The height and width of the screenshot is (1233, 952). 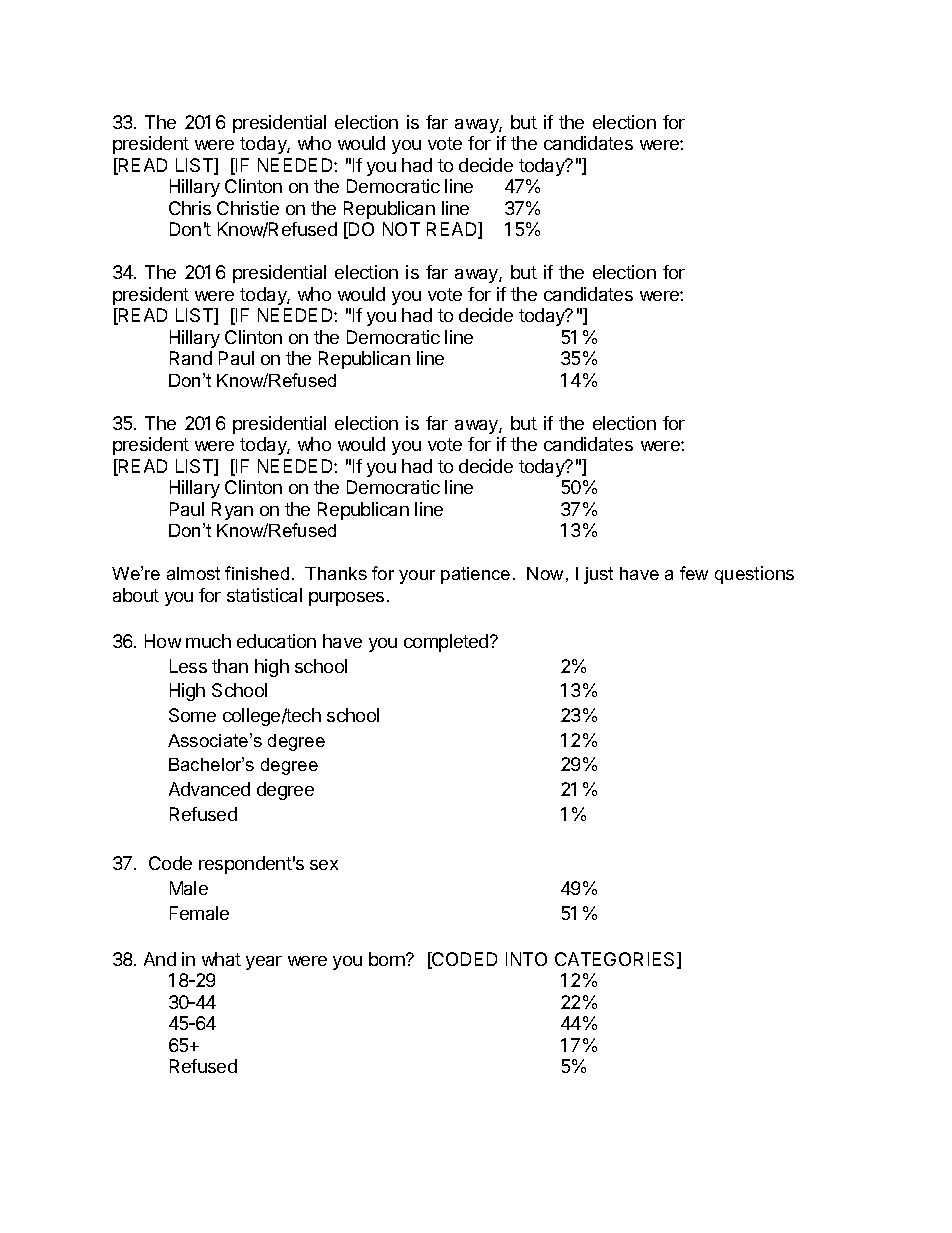 What do you see at coordinates (324, 865) in the screenshot?
I see `sex` at bounding box center [324, 865].
